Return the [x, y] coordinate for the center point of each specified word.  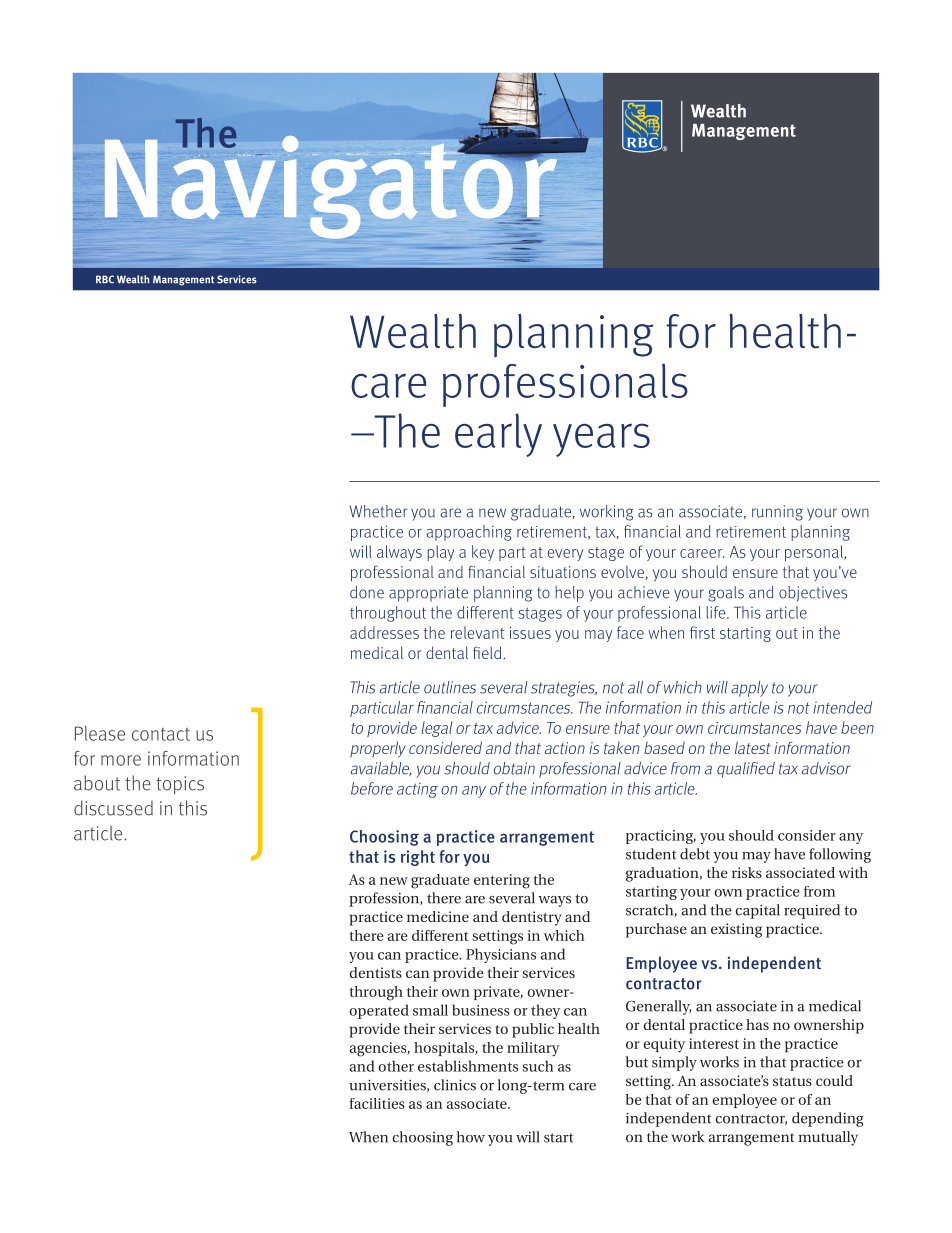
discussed [113, 808]
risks [747, 872]
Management [183, 280]
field [488, 652]
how [471, 1137]
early [498, 435]
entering [502, 881]
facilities [377, 1103]
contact [161, 734]
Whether [378, 511]
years [601, 440]
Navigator [332, 187]
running [777, 513]
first [702, 632]
